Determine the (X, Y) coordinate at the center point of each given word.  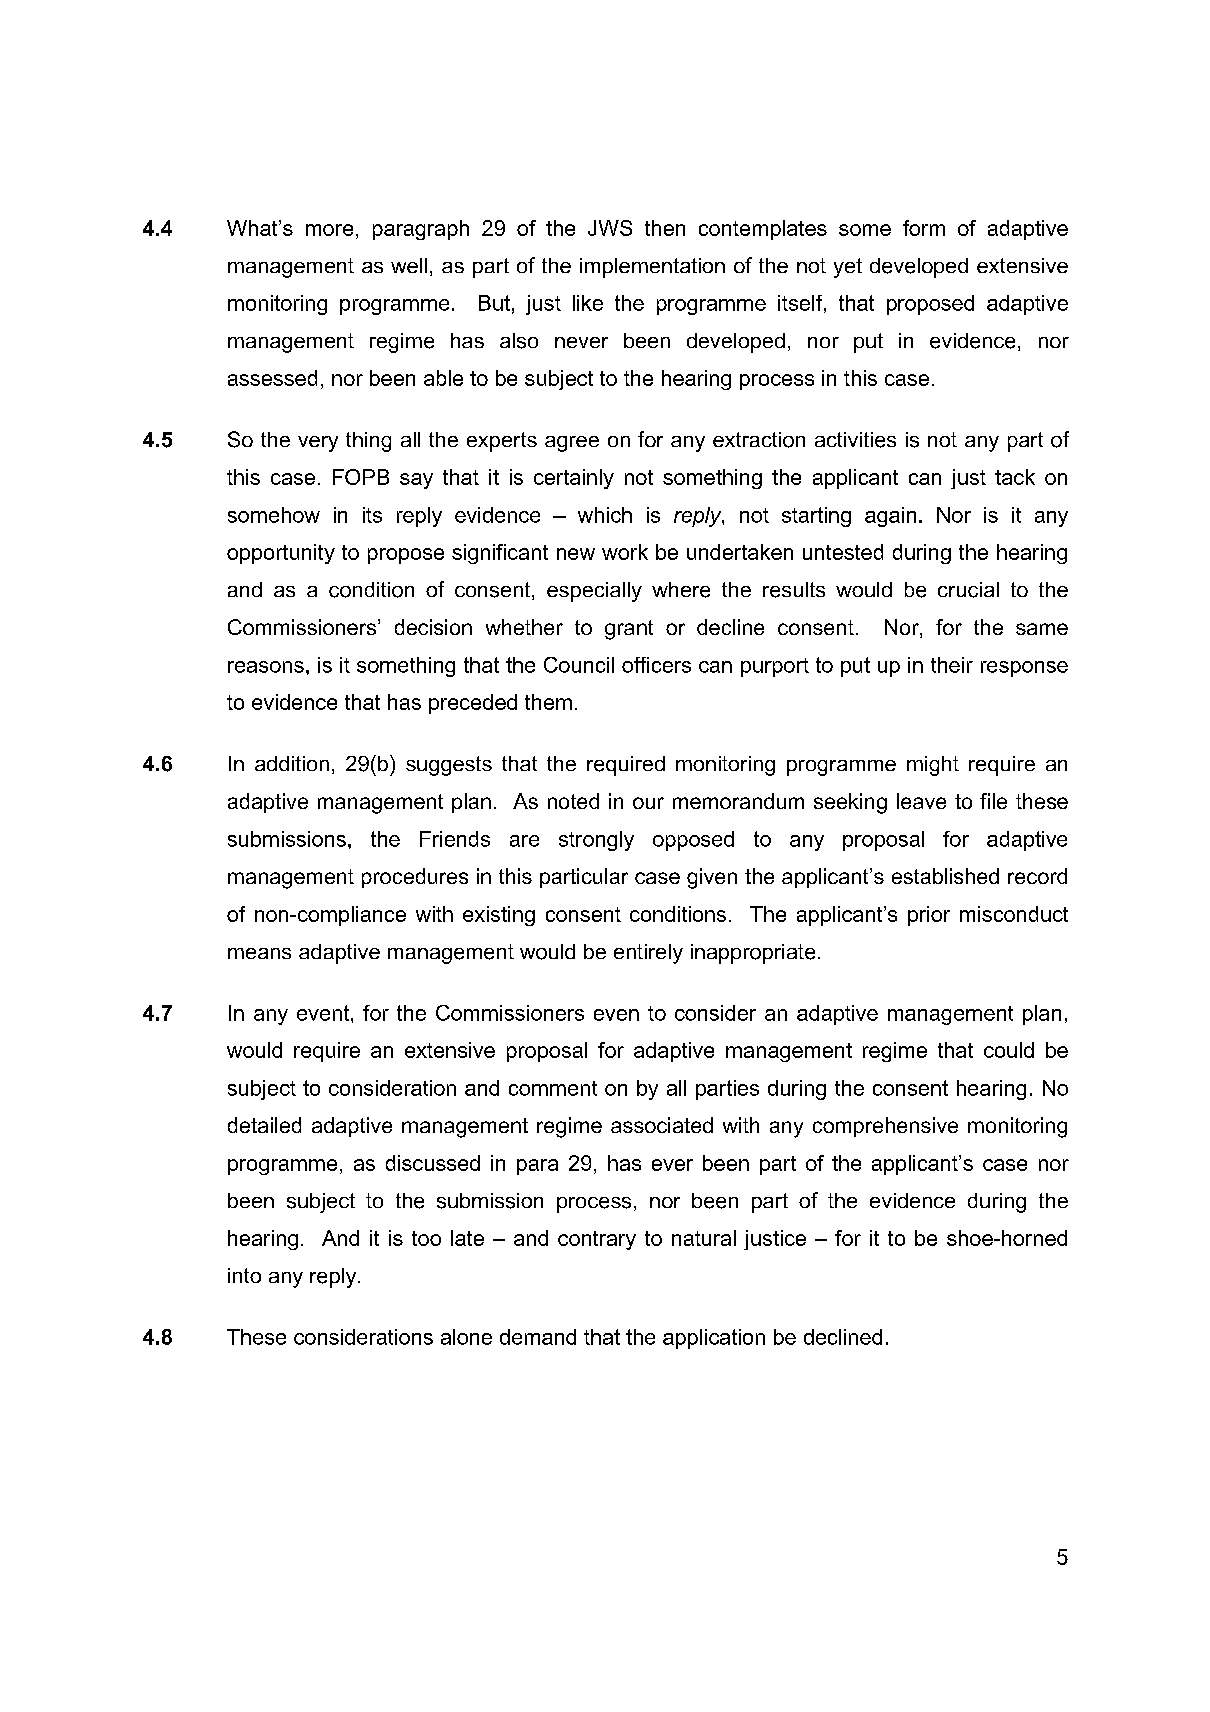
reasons (266, 667)
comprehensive (885, 1127)
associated (662, 1125)
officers (656, 665)
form (924, 228)
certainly (574, 479)
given (712, 878)
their (952, 665)
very (318, 444)
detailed (264, 1125)
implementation (652, 268)
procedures (415, 878)
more (329, 230)
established (945, 876)
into (244, 1275)
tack (1015, 477)
